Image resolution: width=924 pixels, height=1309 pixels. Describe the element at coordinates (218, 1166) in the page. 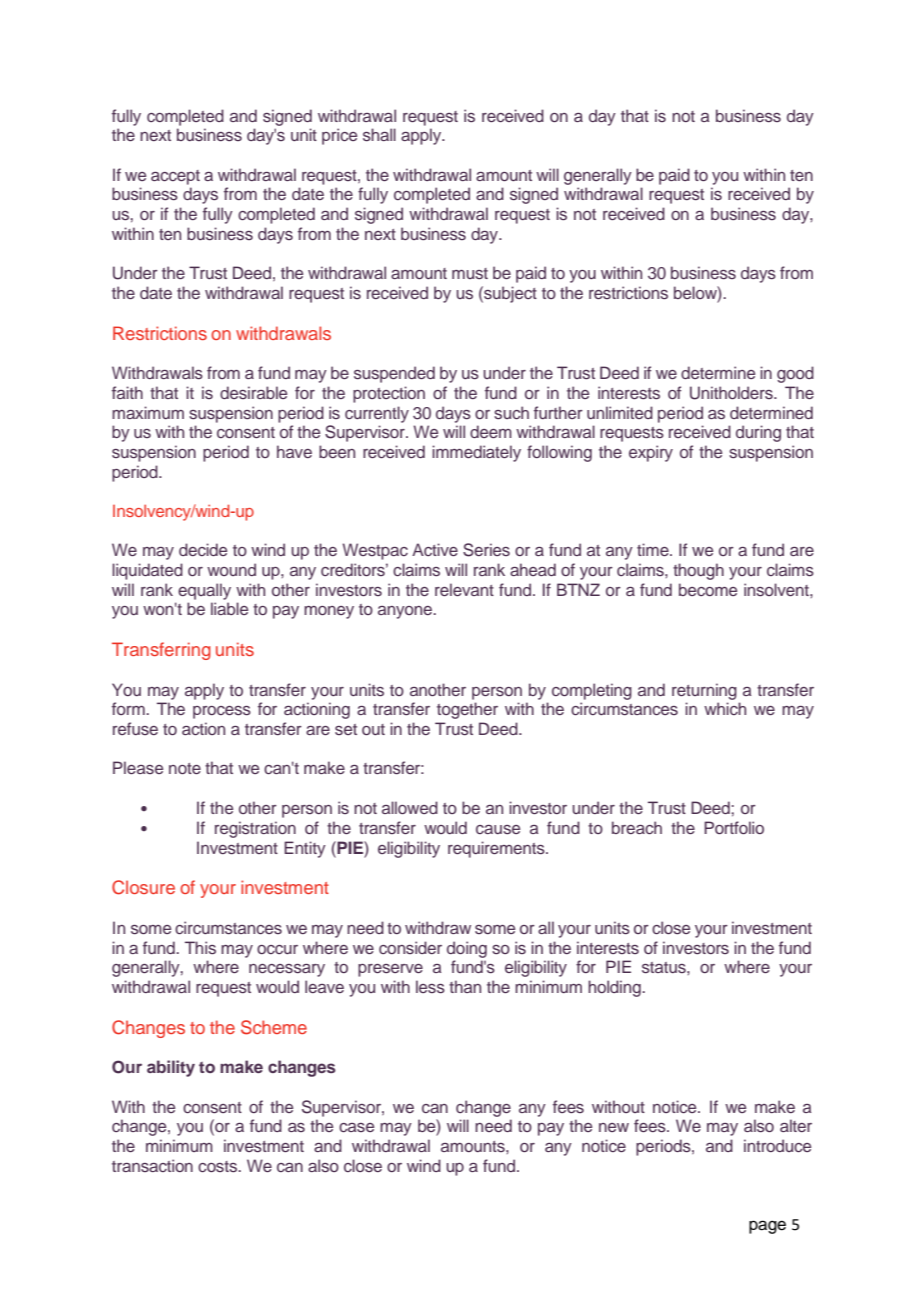

I see `costs` at that location.
